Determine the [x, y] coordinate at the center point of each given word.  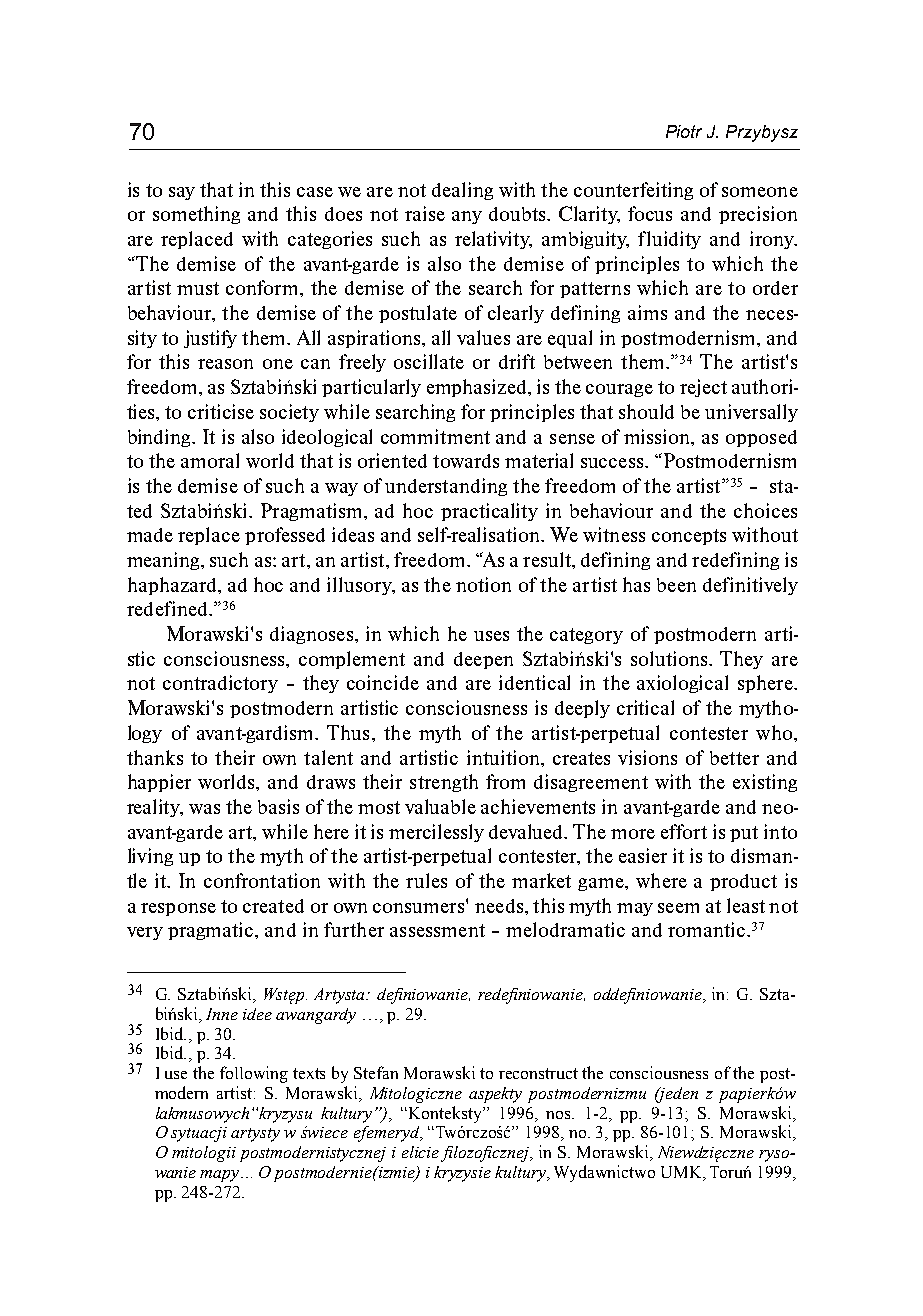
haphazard [173, 586]
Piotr [684, 131]
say [182, 193]
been [676, 585]
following [254, 1074]
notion [483, 584]
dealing [462, 191]
